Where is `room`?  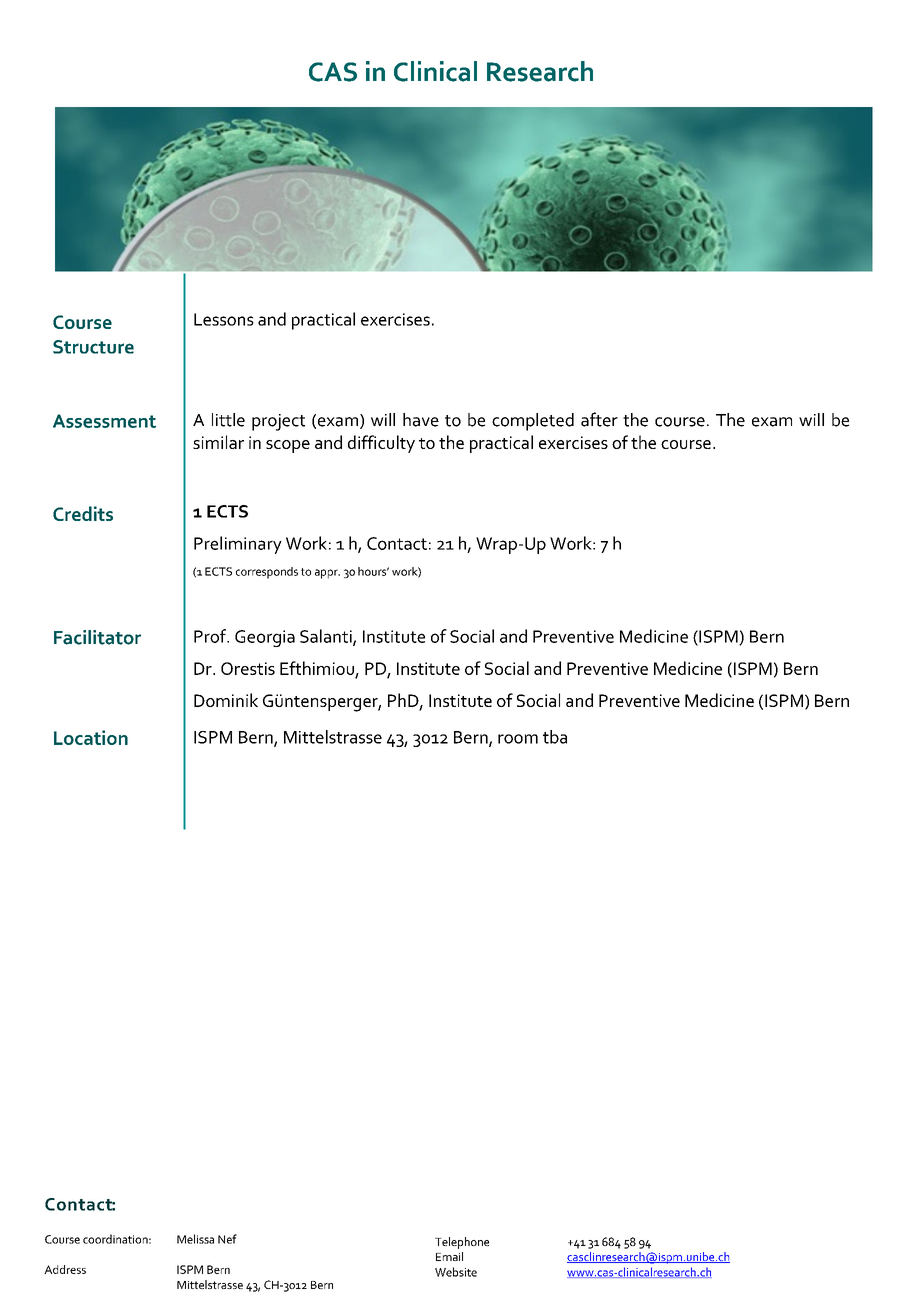 room is located at coordinates (518, 739).
